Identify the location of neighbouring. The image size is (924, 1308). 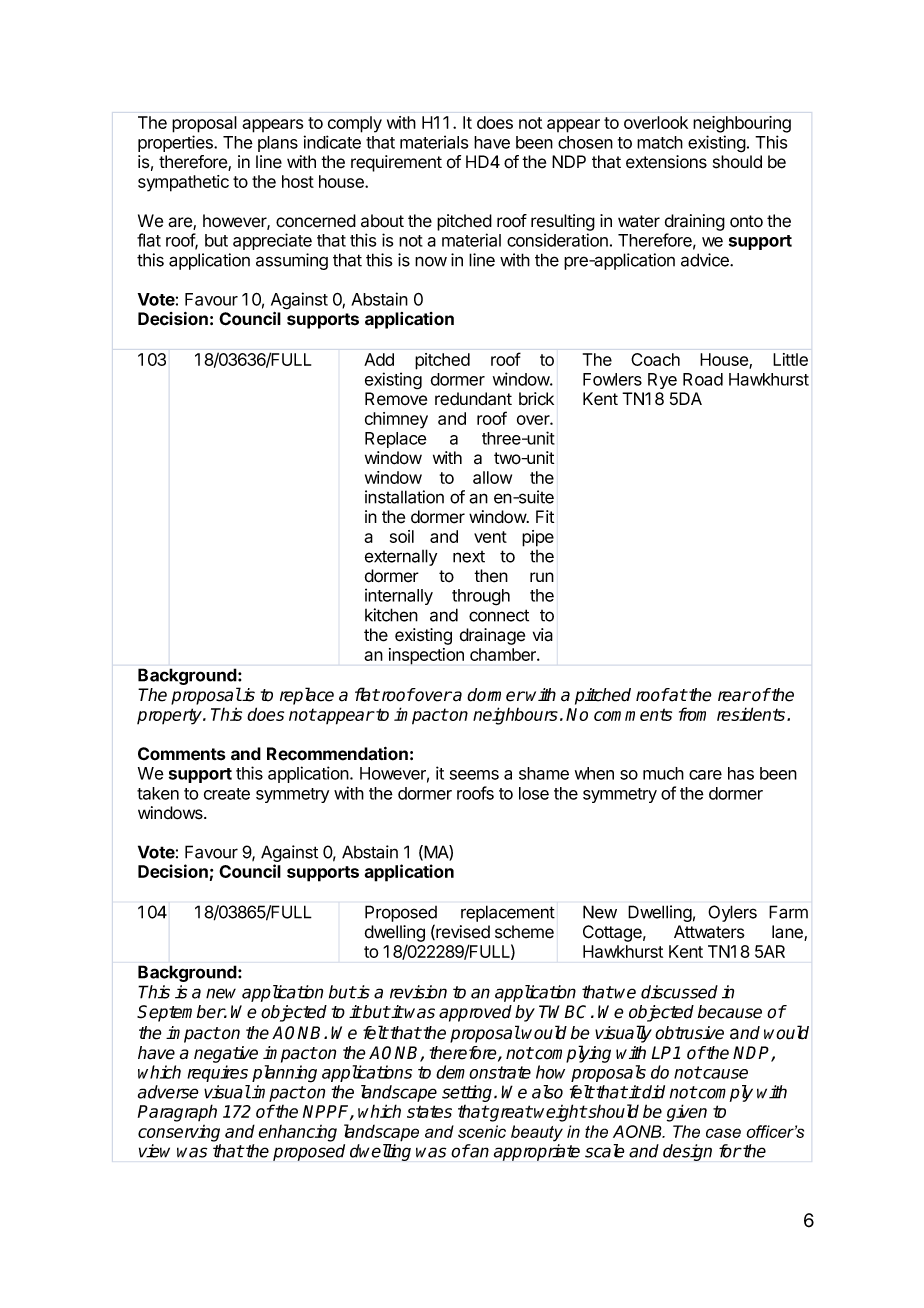
(742, 124).
